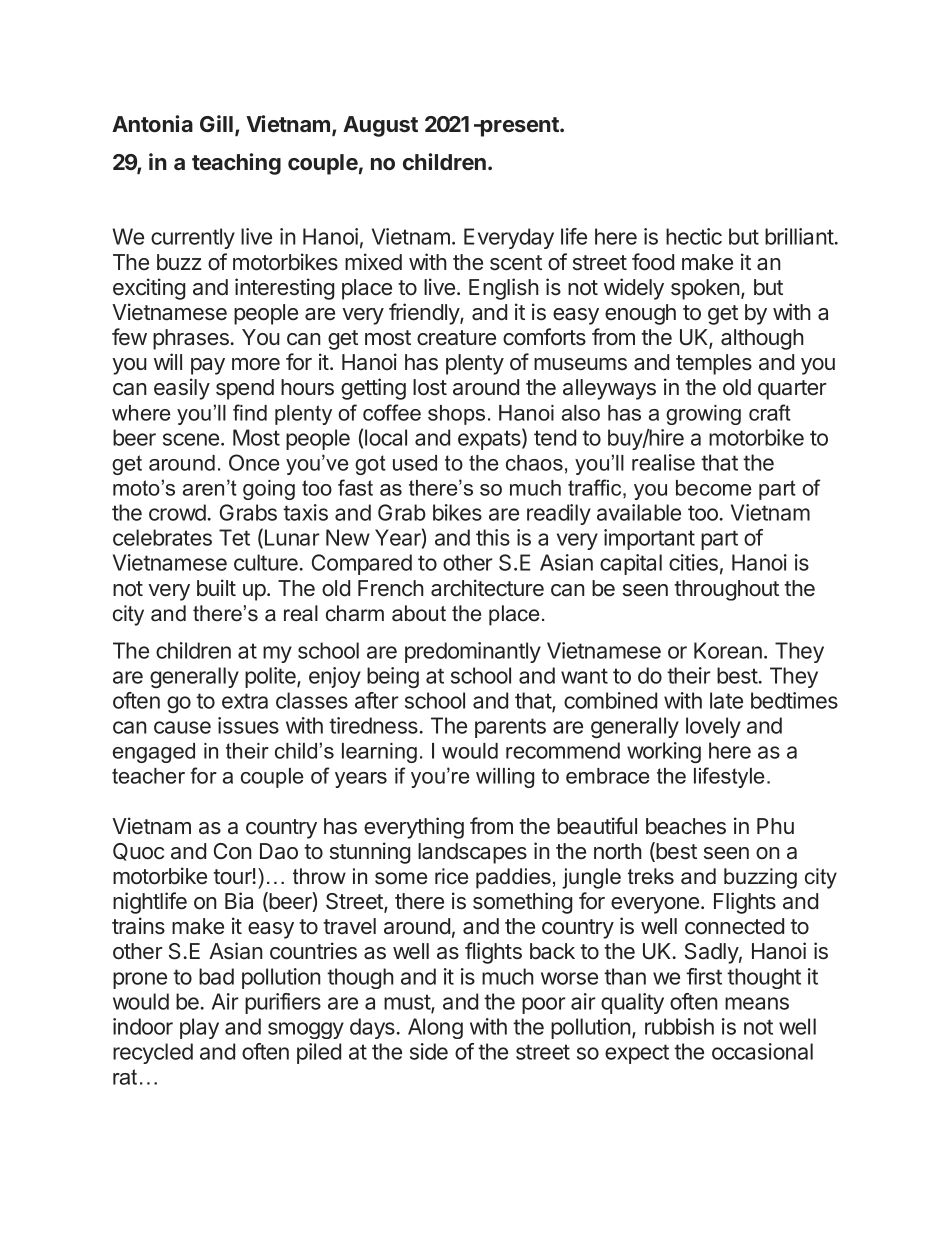  What do you see at coordinates (694, 236) in the document?
I see `hectic` at bounding box center [694, 236].
